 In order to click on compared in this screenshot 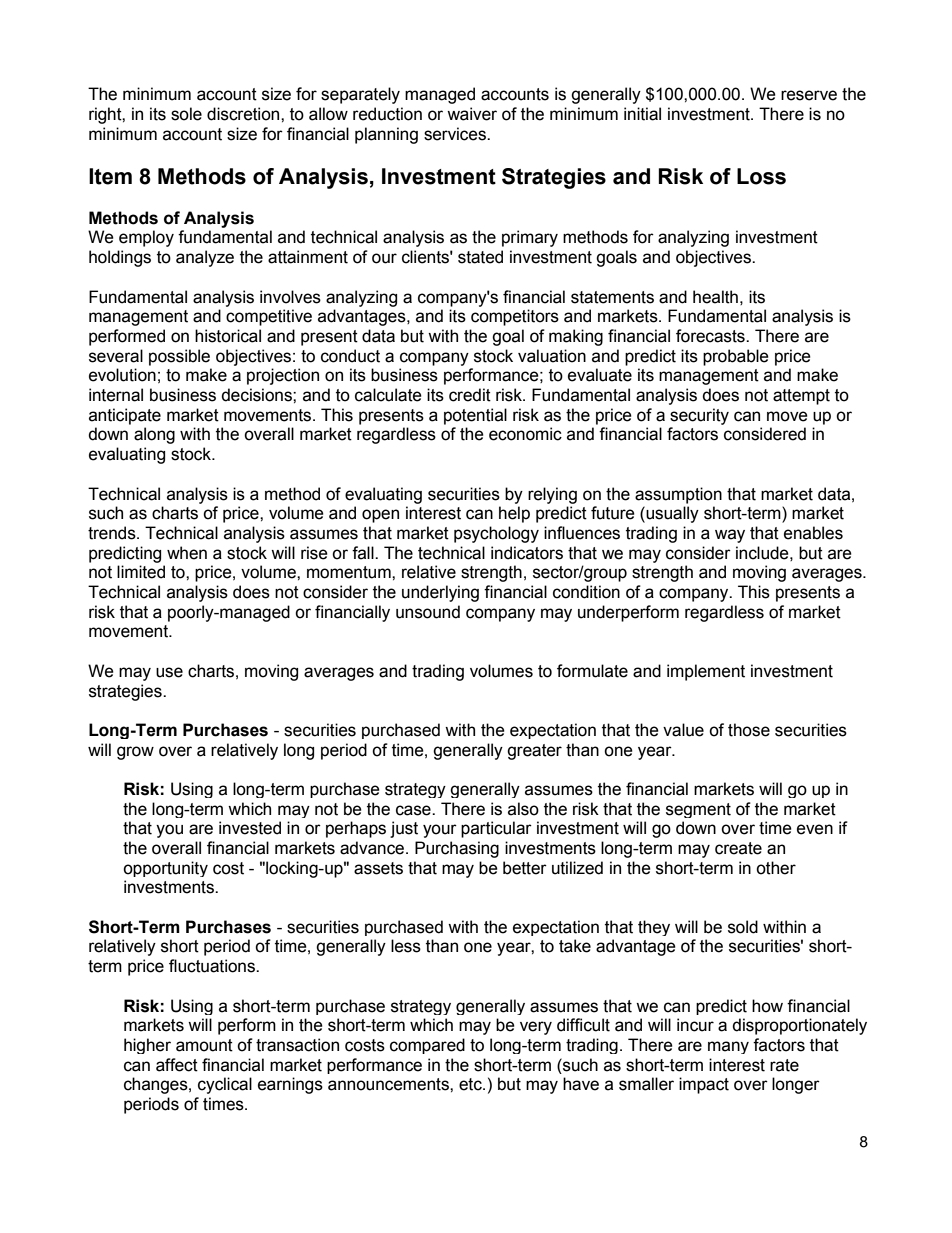, I will do `click(427, 1046)`.
